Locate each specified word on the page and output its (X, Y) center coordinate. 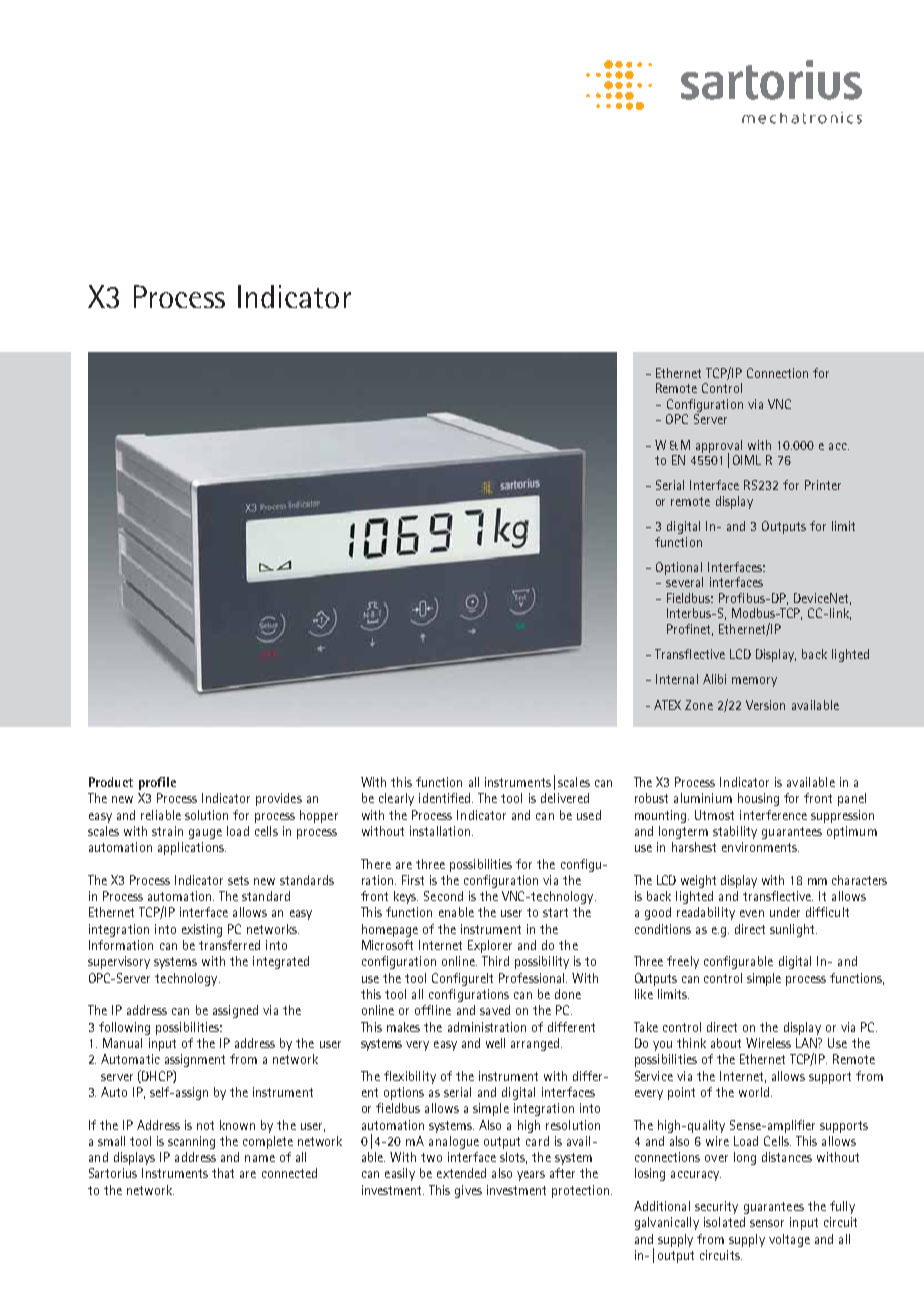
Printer (823, 485)
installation (440, 831)
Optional (679, 568)
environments (760, 847)
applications (192, 848)
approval (719, 447)
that (223, 1173)
